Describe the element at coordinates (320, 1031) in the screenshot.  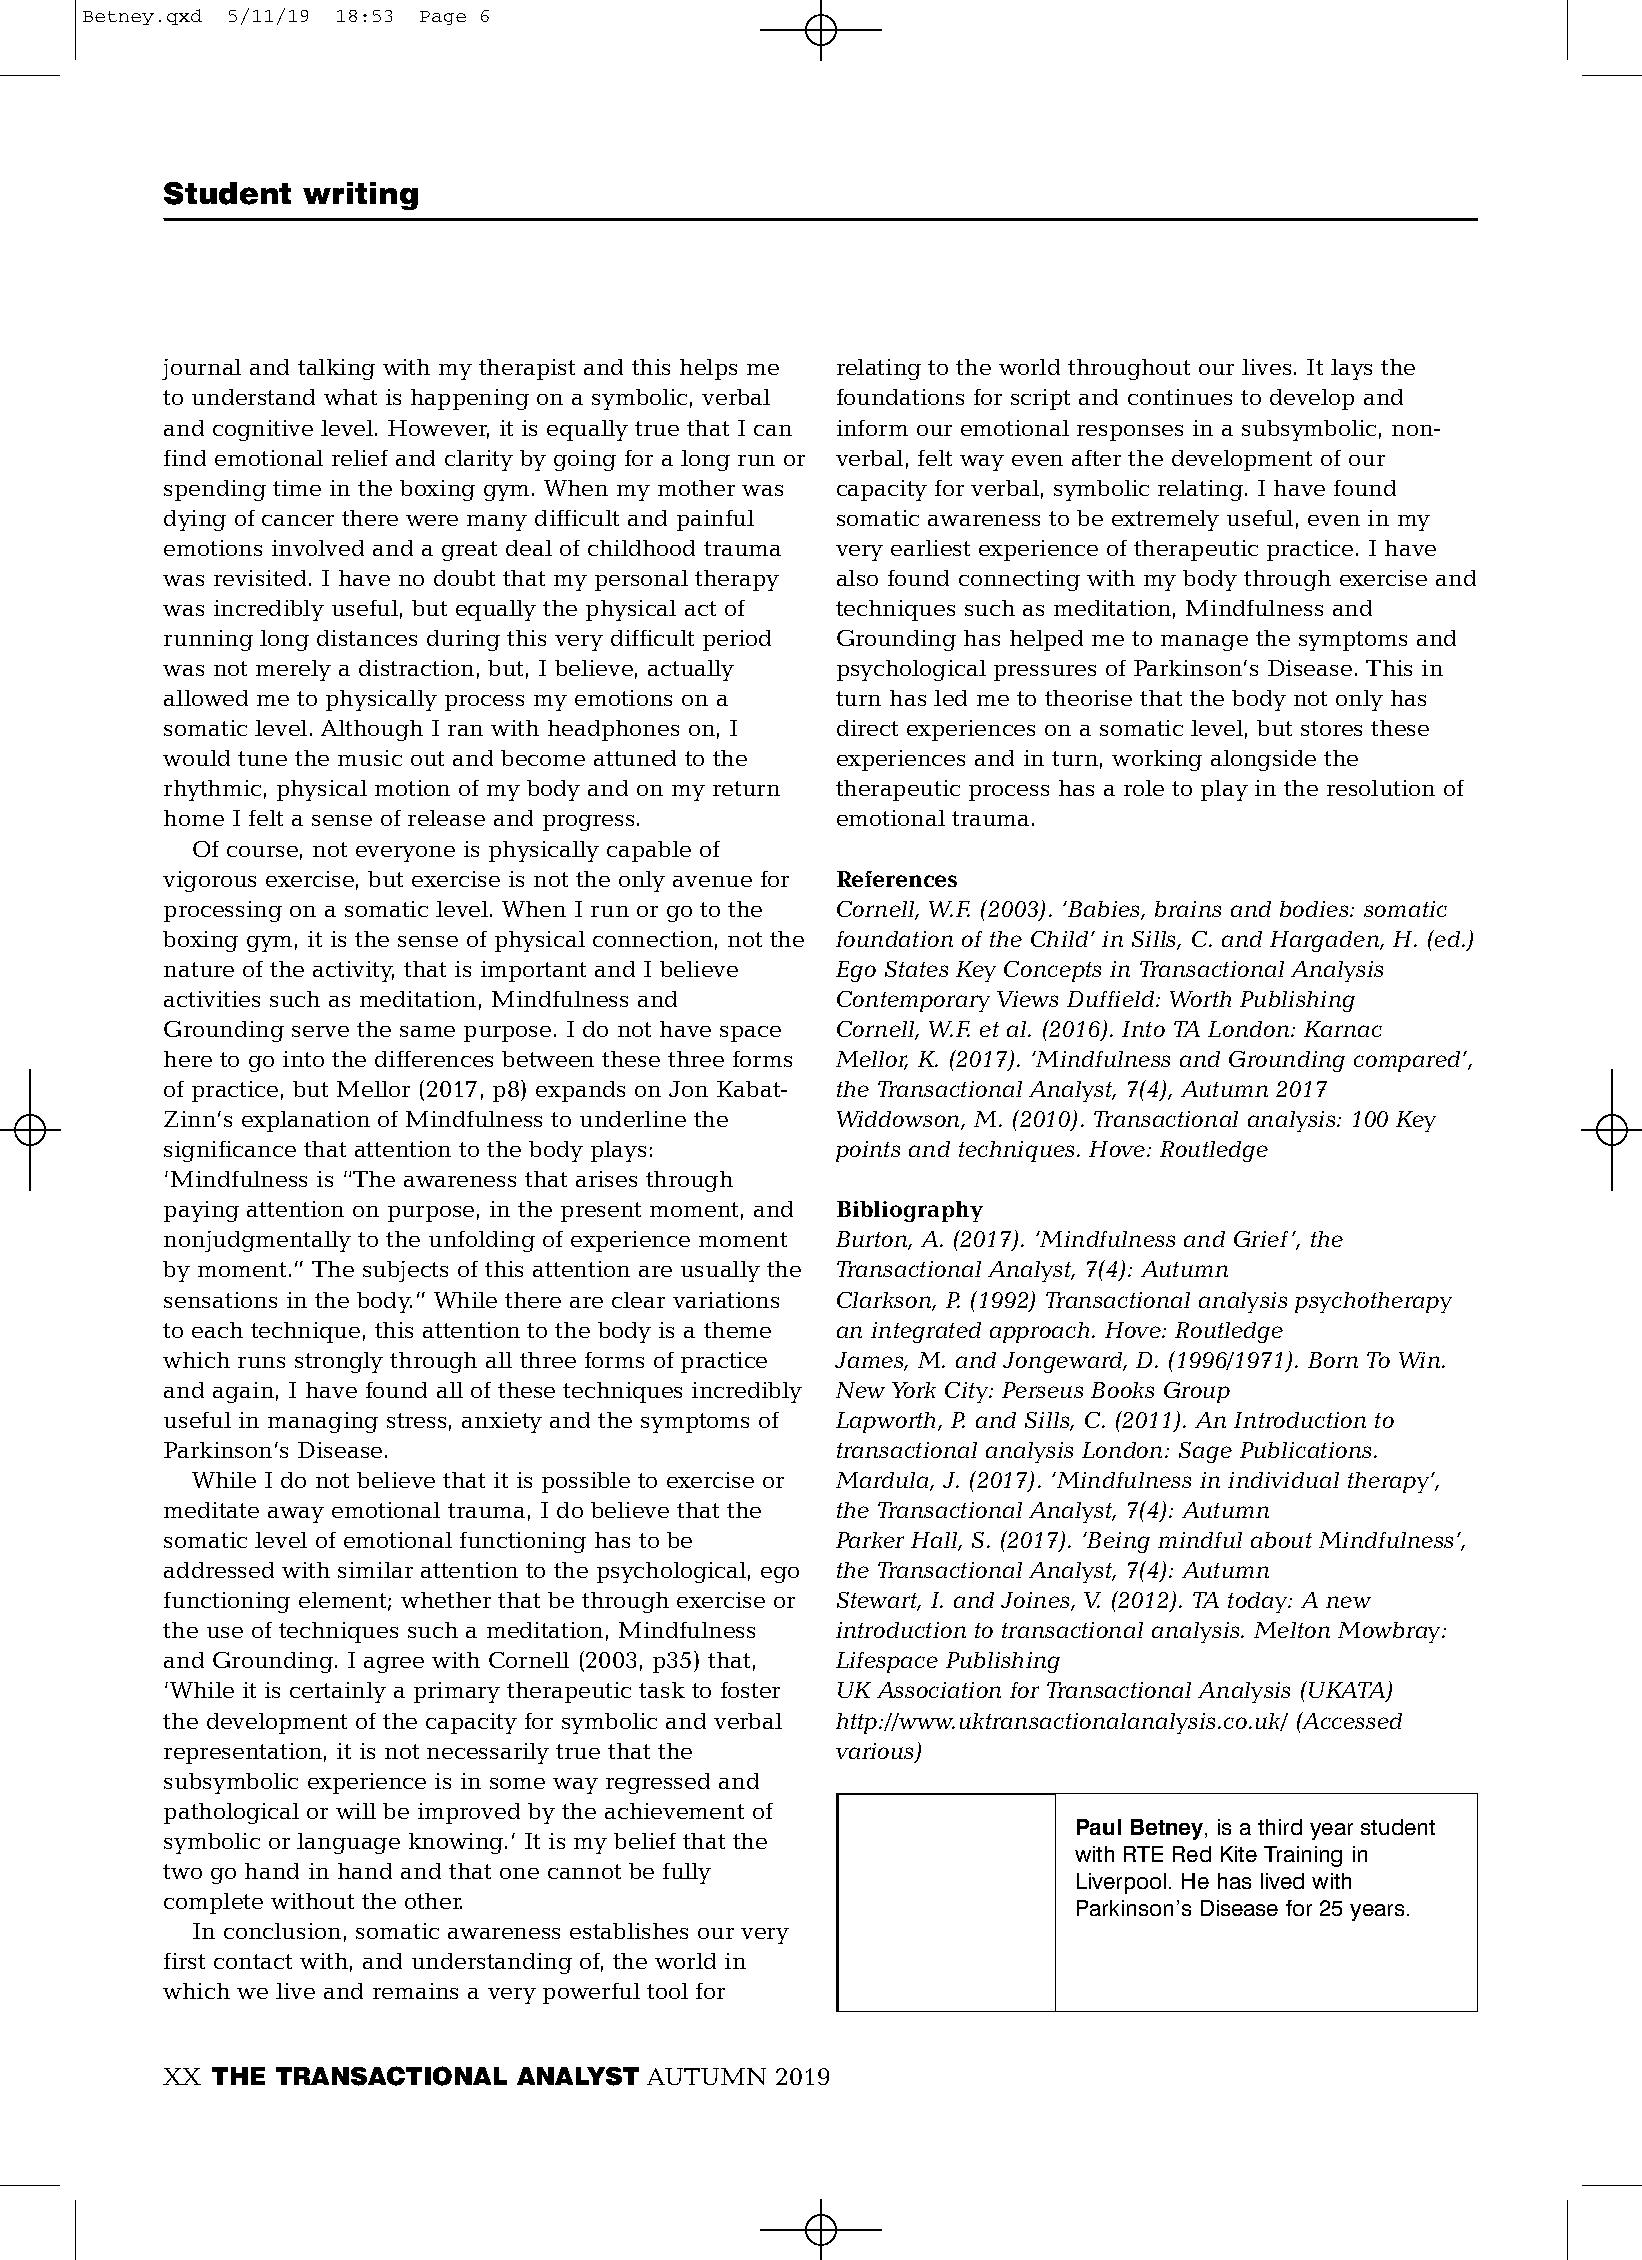
I see `serve` at that location.
